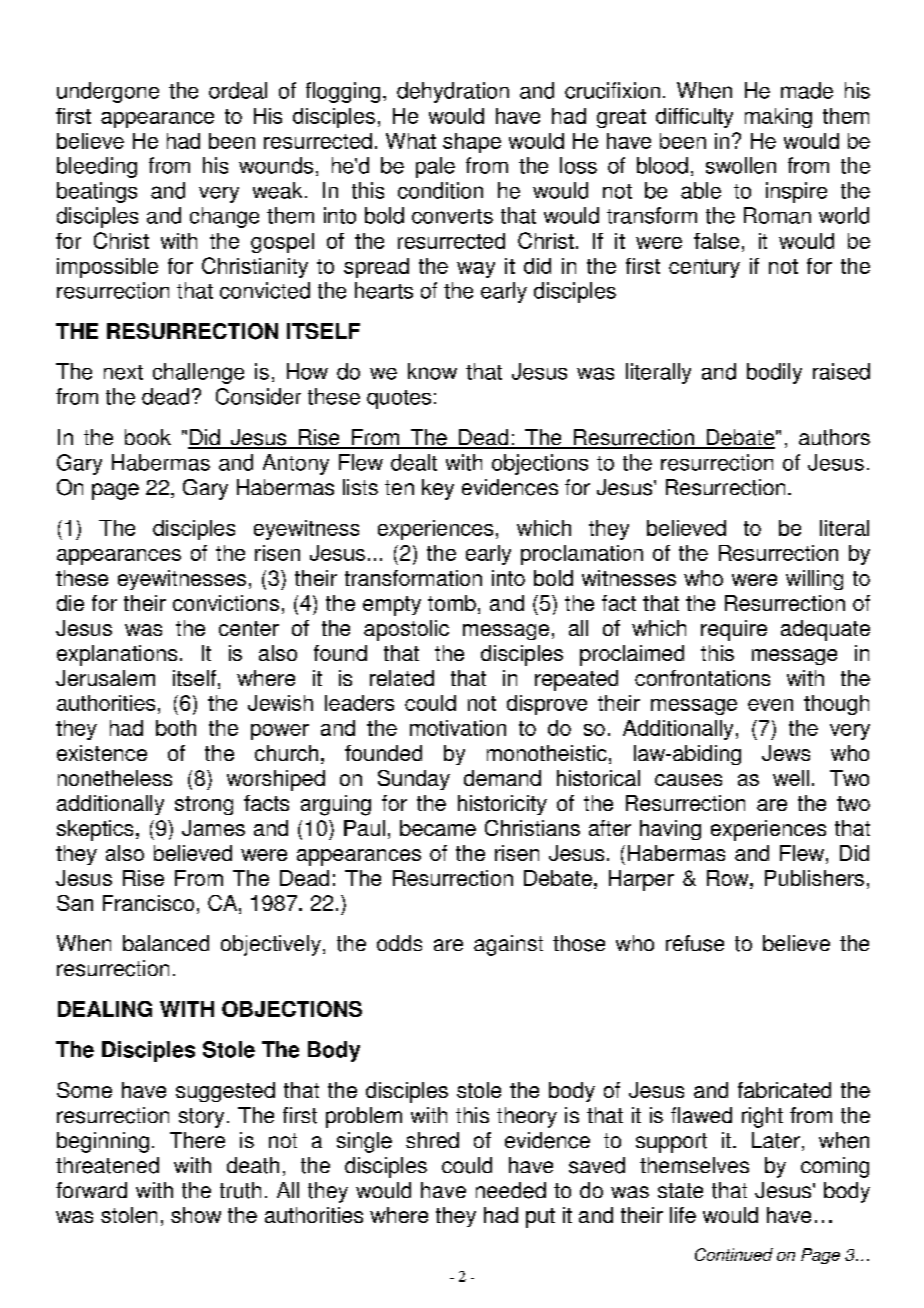 The height and width of the page is (1308, 924). Describe the element at coordinates (508, 945) in the page. I see `against` at that location.
